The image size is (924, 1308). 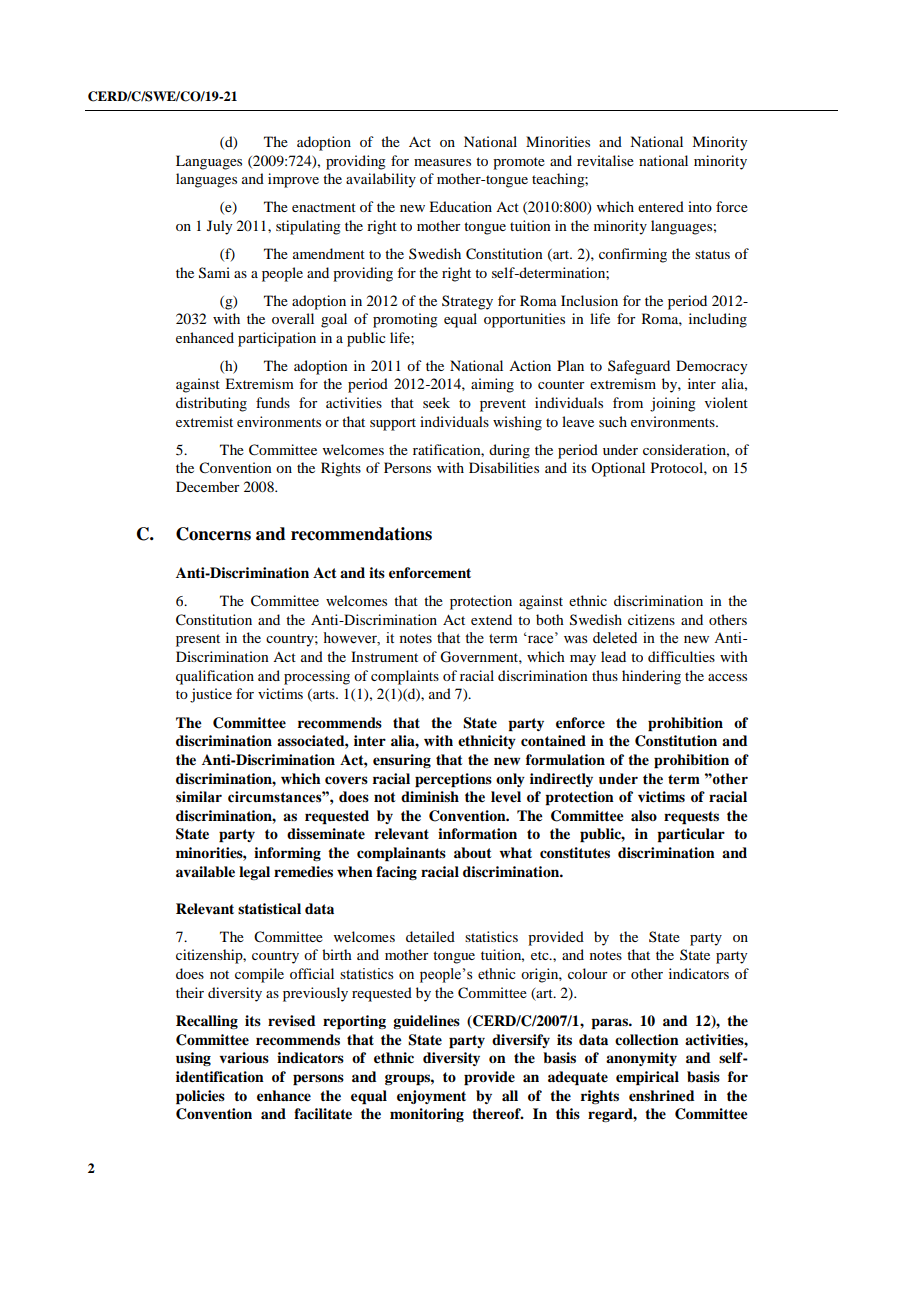 What do you see at coordinates (431, 1097) in the screenshot?
I see `enjoyment` at bounding box center [431, 1097].
